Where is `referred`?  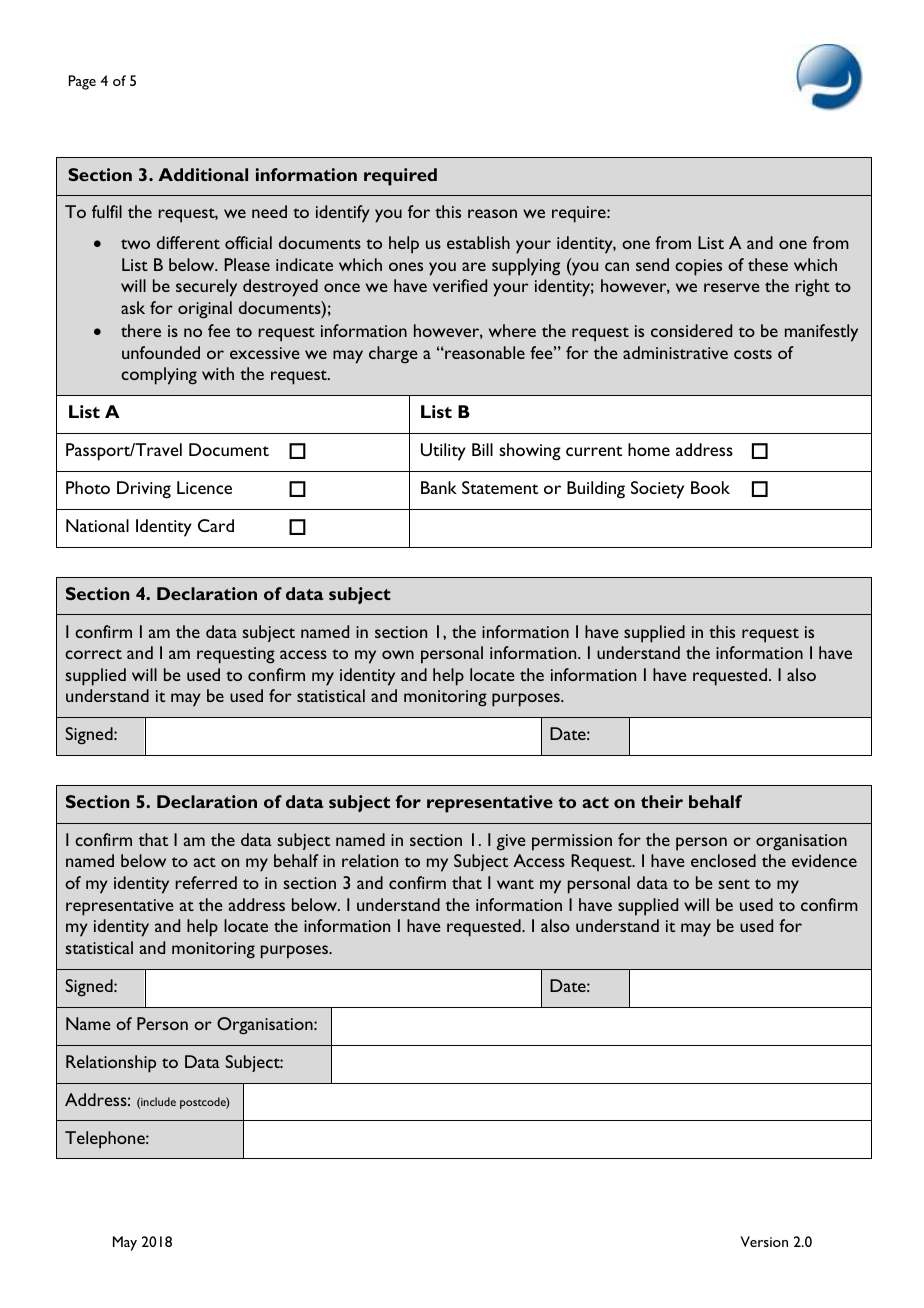
referred is located at coordinates (206, 882).
